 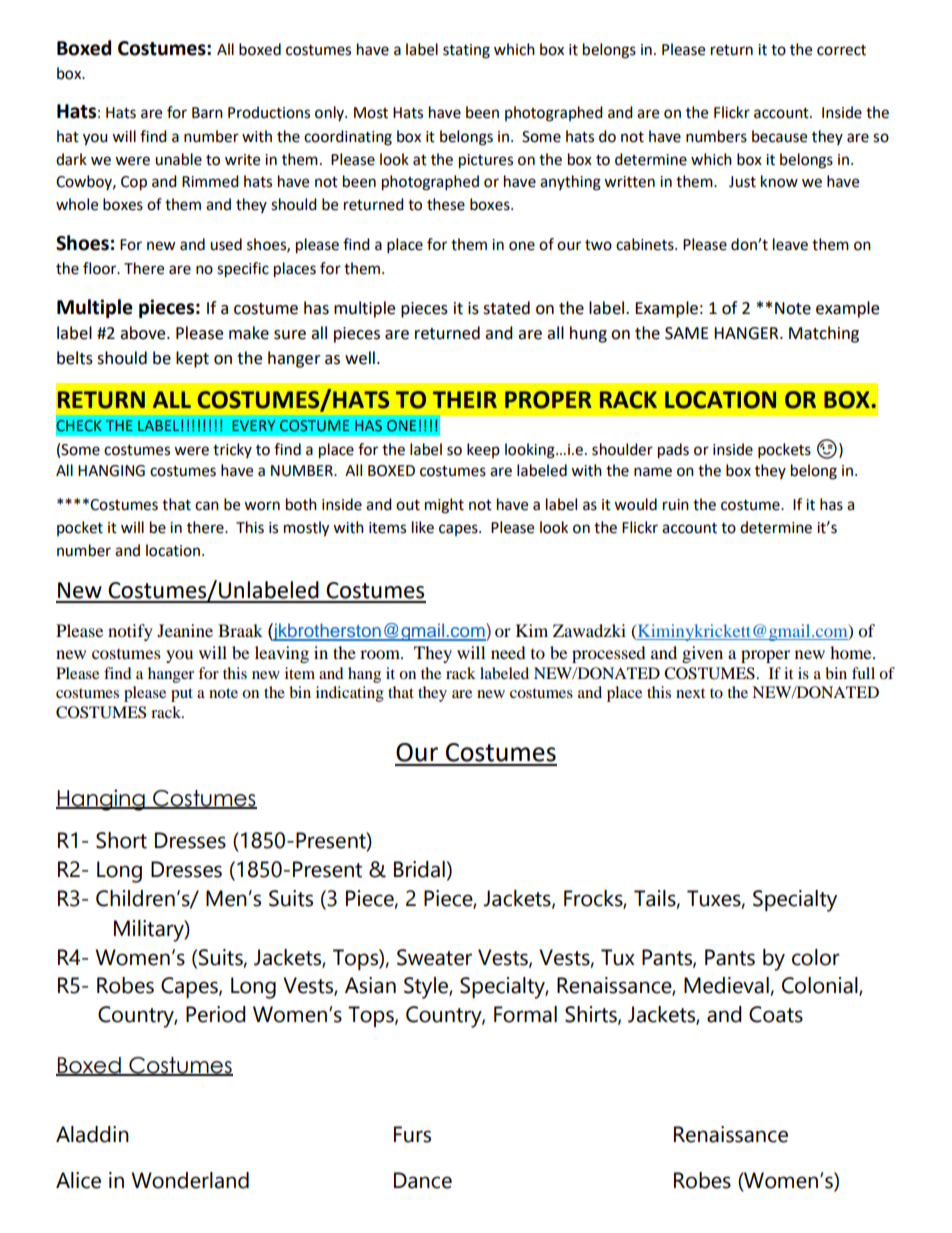 I want to click on THEIR, so click(x=465, y=399).
